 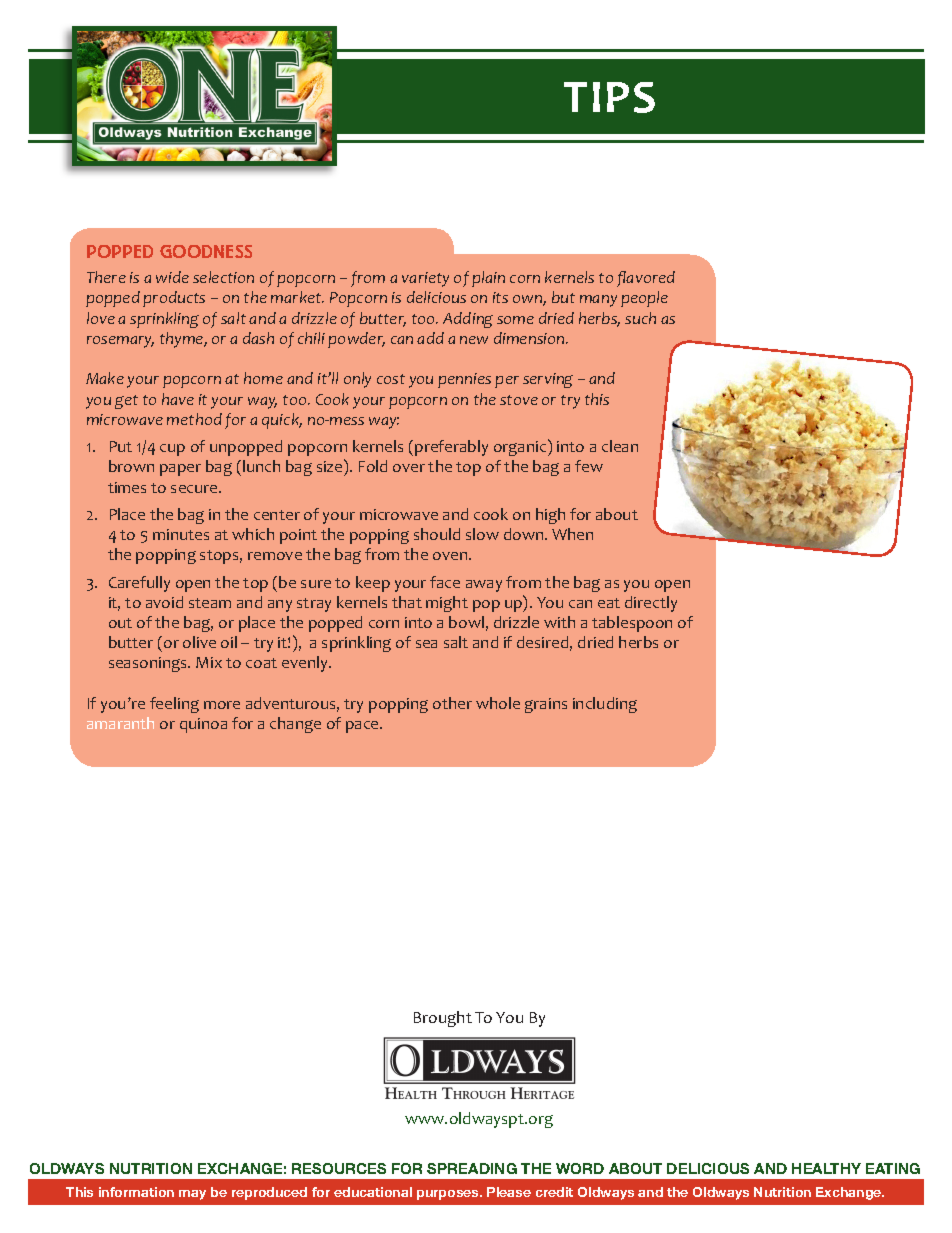 I want to click on GOODNESS, so click(x=206, y=251).
